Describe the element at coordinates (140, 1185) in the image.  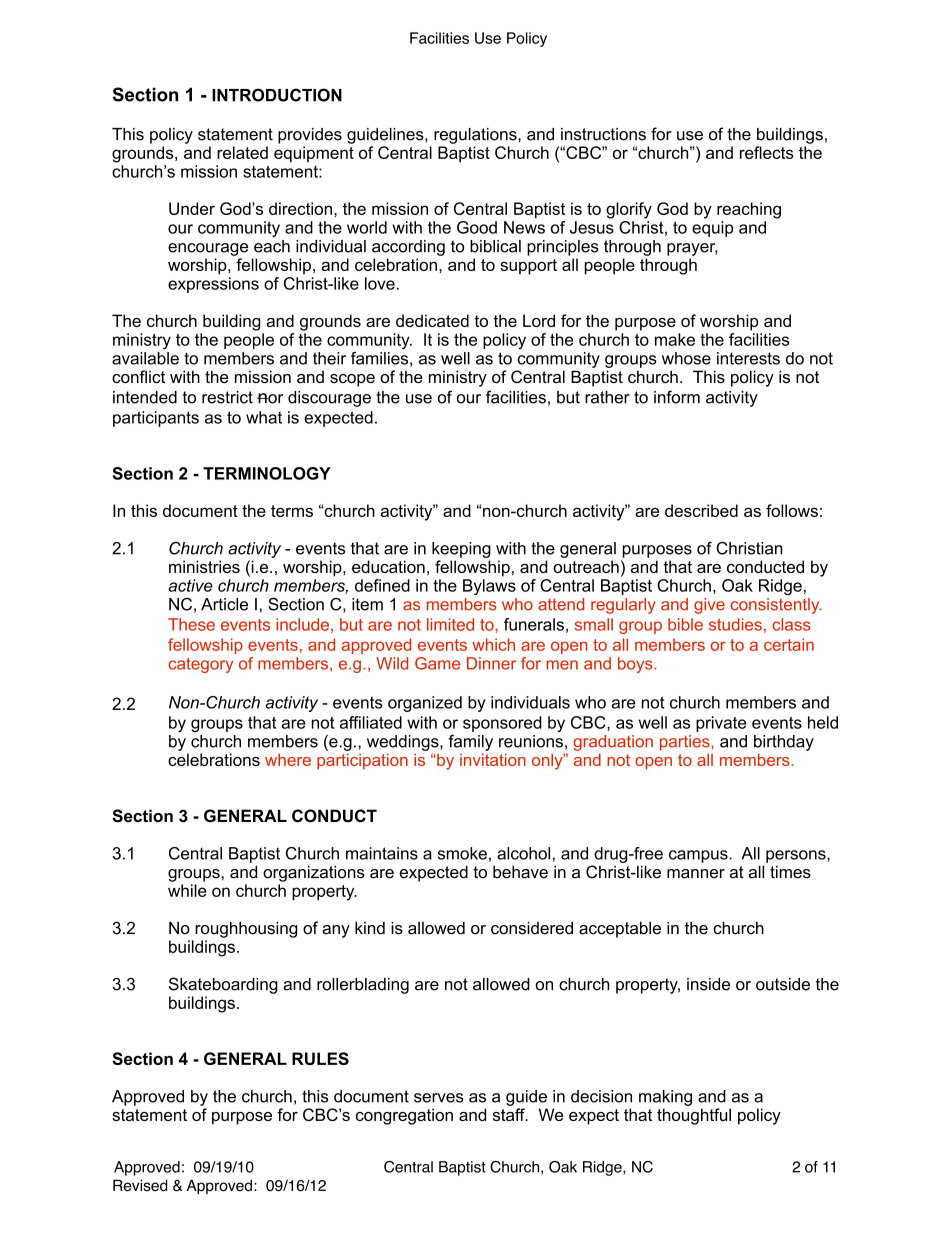
I see `Revised` at that location.
